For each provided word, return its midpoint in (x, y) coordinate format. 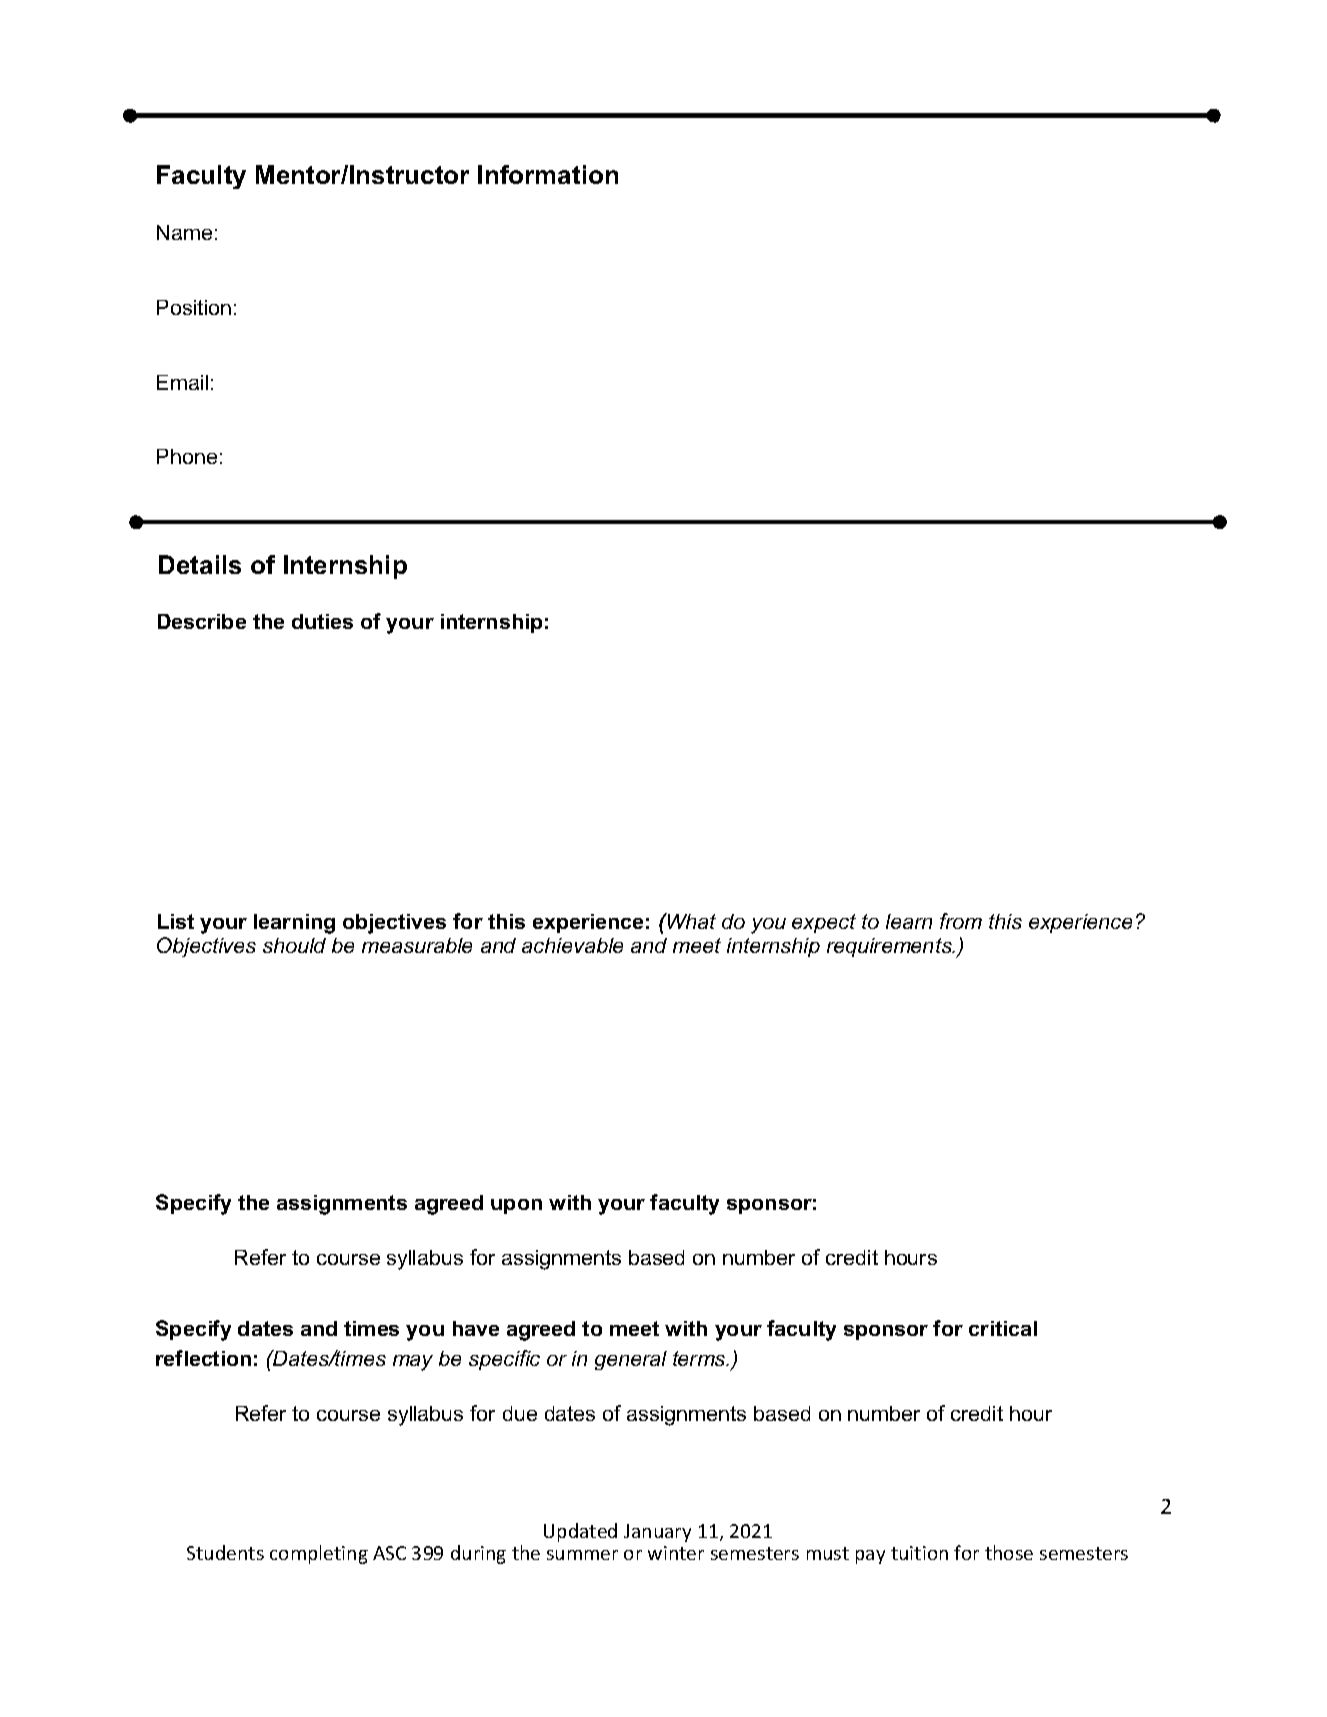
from (961, 921)
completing (319, 1554)
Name (184, 232)
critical (1003, 1328)
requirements (890, 947)
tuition (919, 1553)
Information (548, 174)
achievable (572, 945)
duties (322, 621)
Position (194, 307)
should (294, 945)
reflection (203, 1358)
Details (200, 564)
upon (516, 1206)
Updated (580, 1532)
